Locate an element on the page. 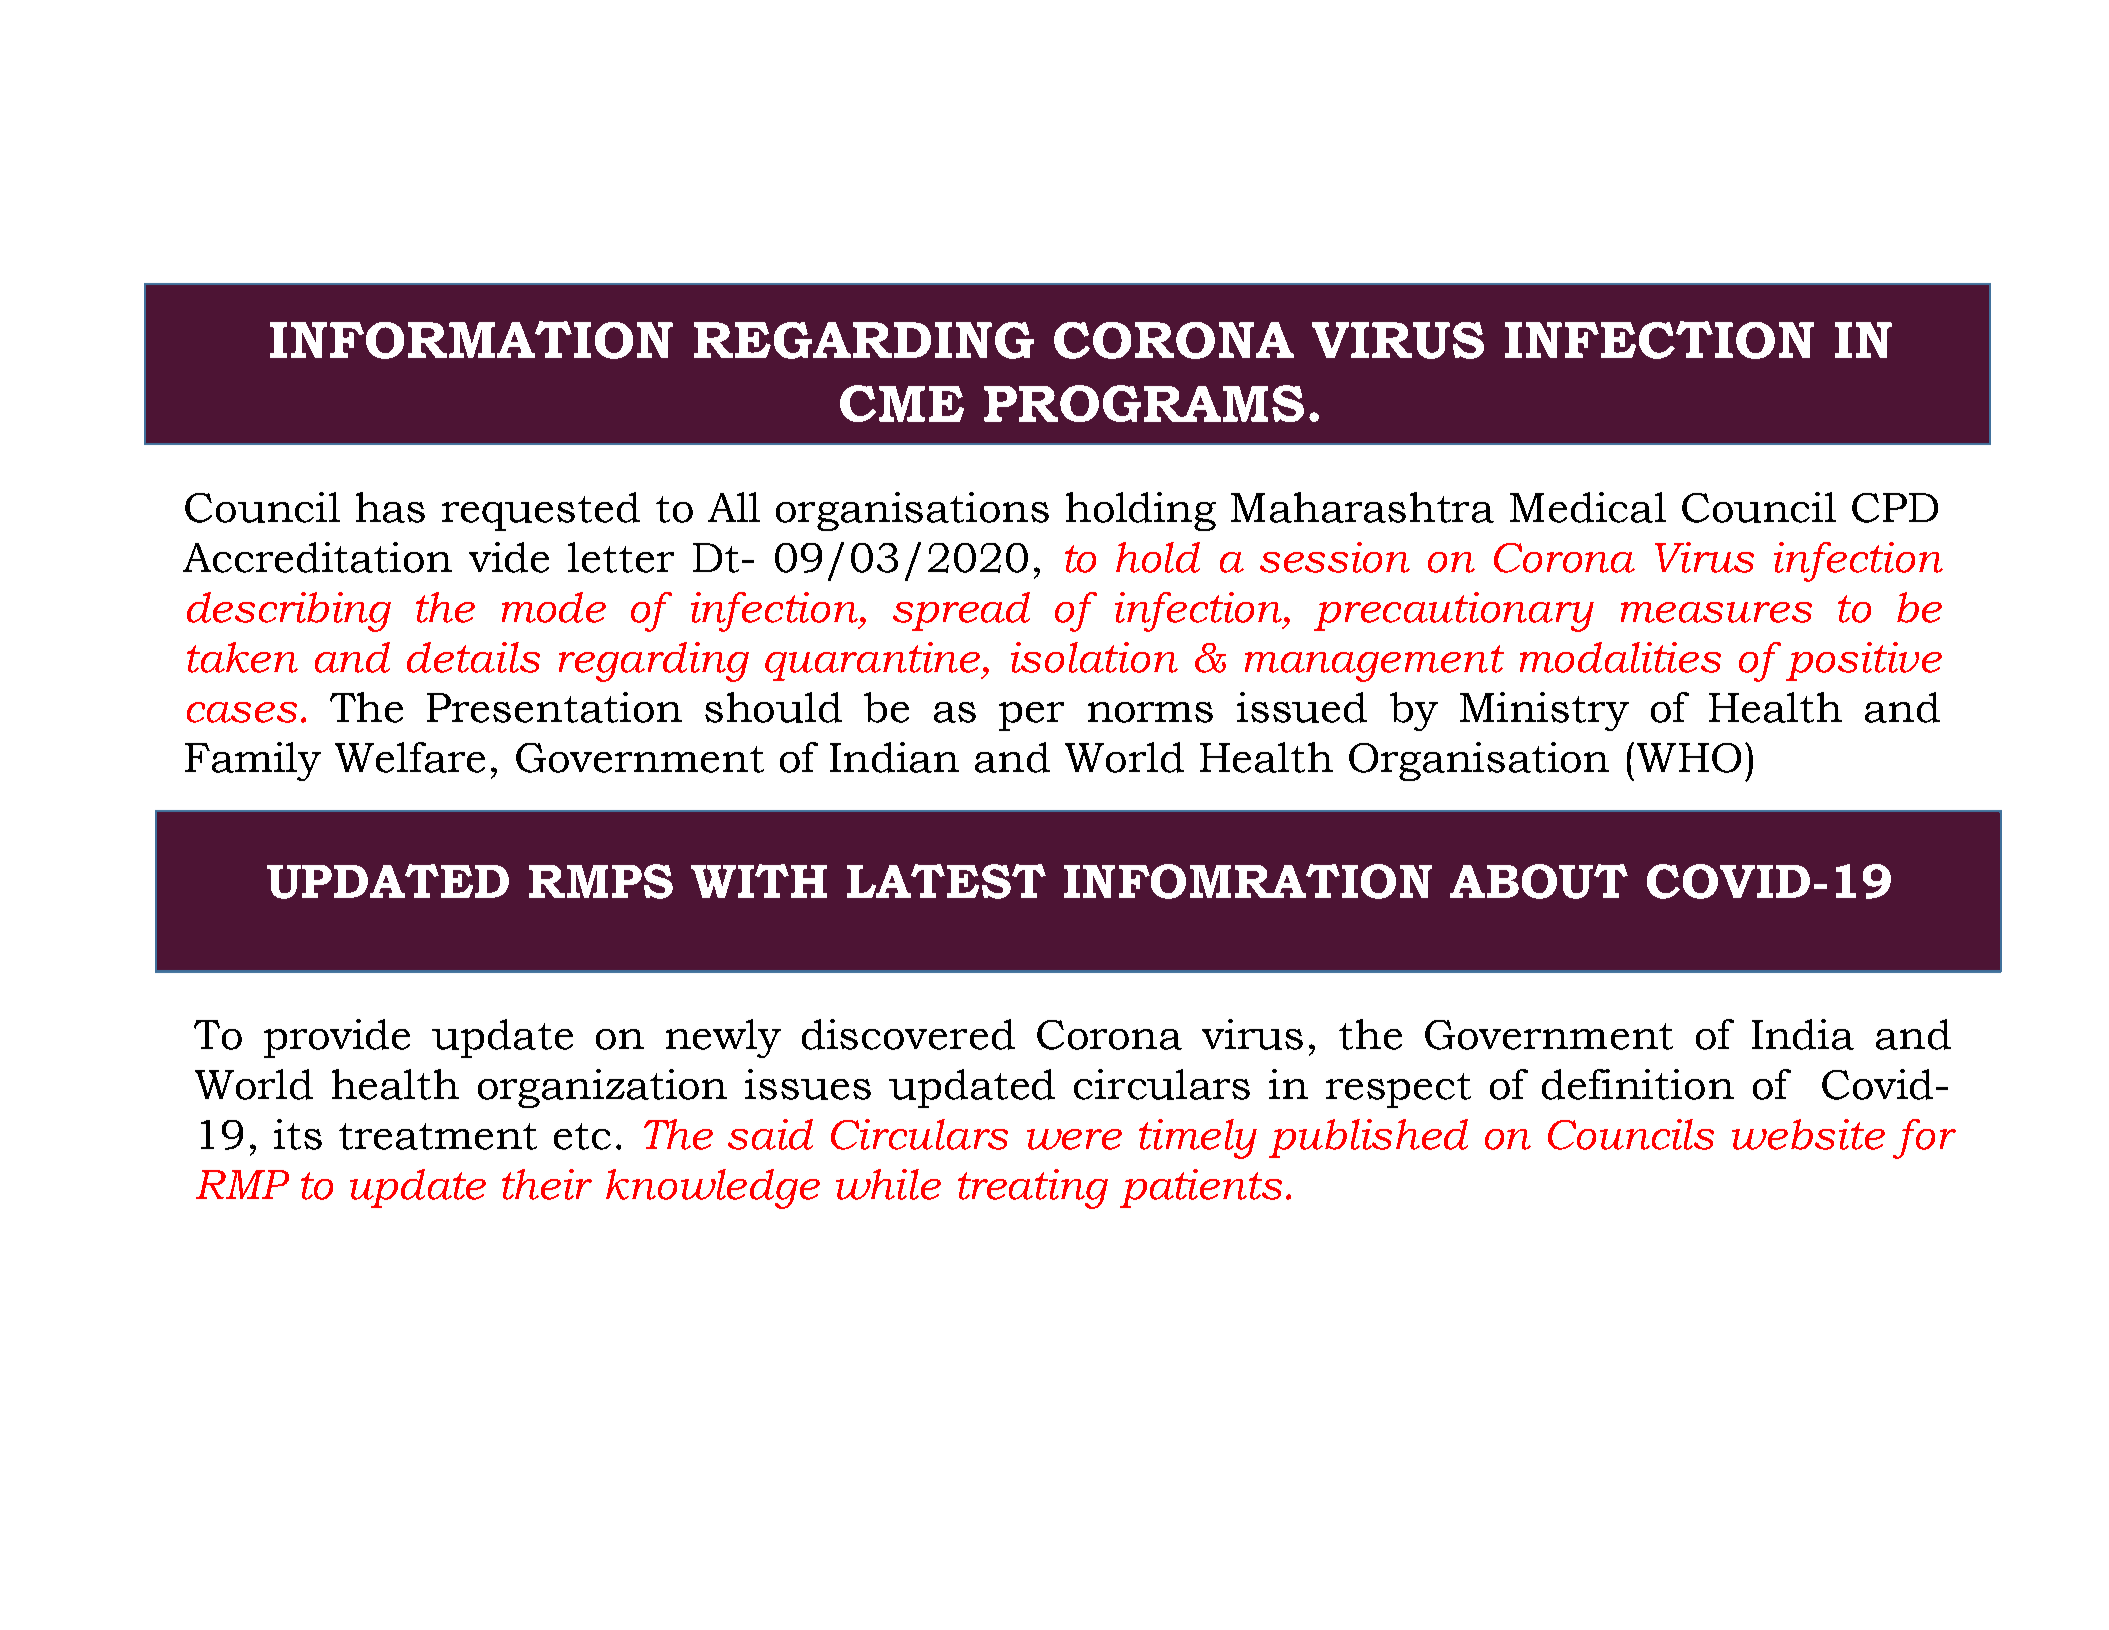 This page has width=2109, height=1630. Welfare is located at coordinates (410, 757).
